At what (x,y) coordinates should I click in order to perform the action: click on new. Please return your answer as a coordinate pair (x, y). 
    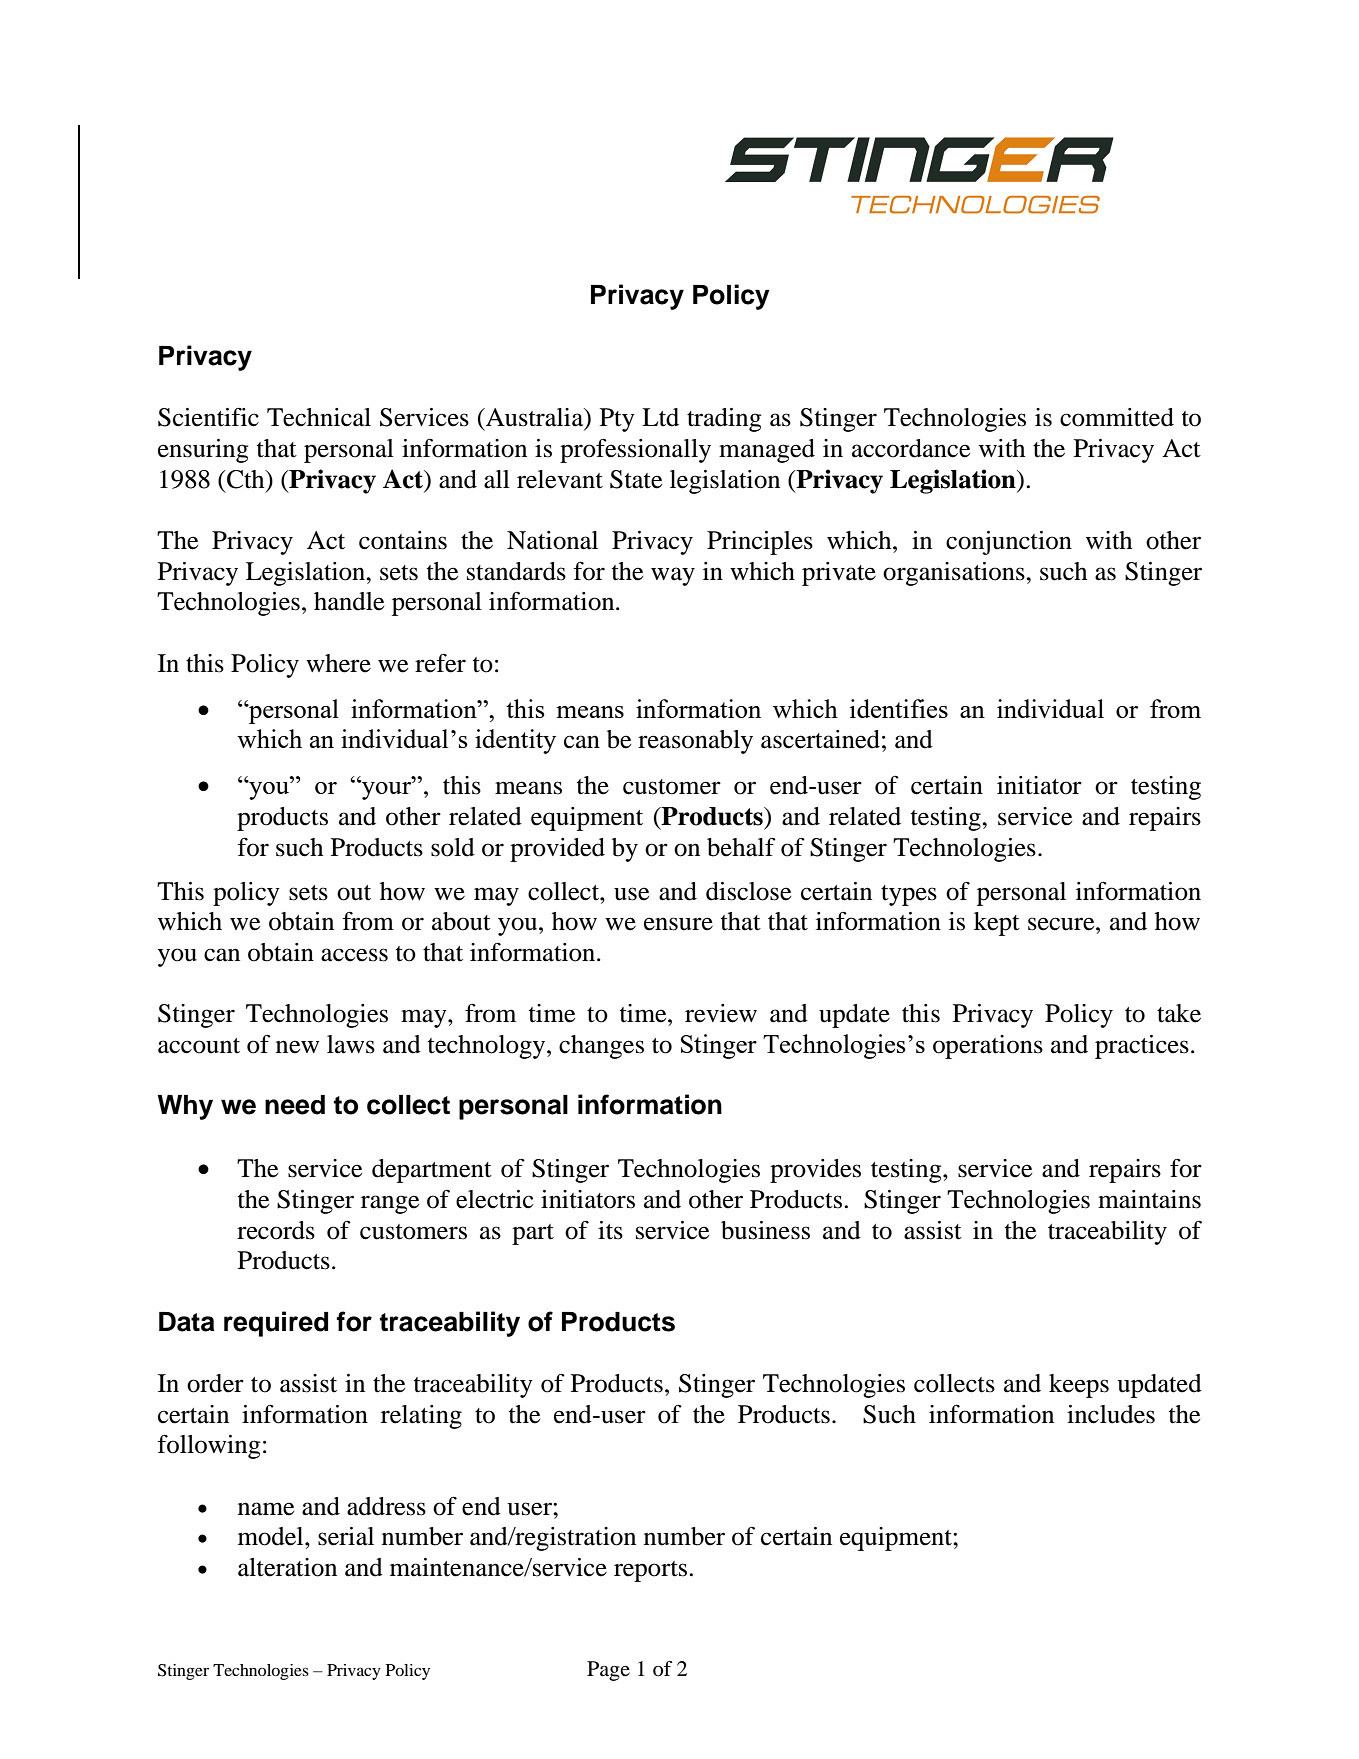
    Looking at the image, I should click on (297, 1047).
